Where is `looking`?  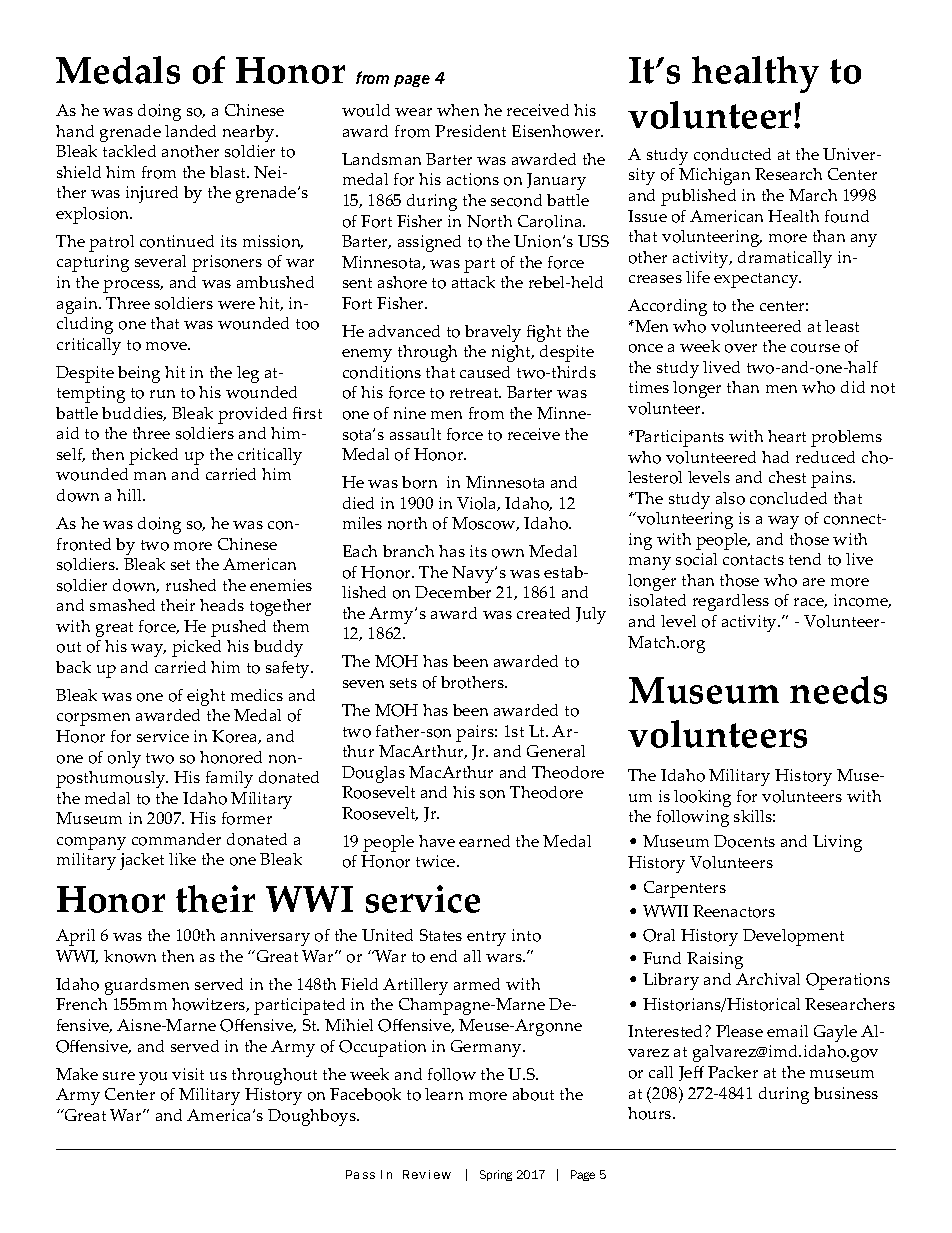
looking is located at coordinates (702, 798).
